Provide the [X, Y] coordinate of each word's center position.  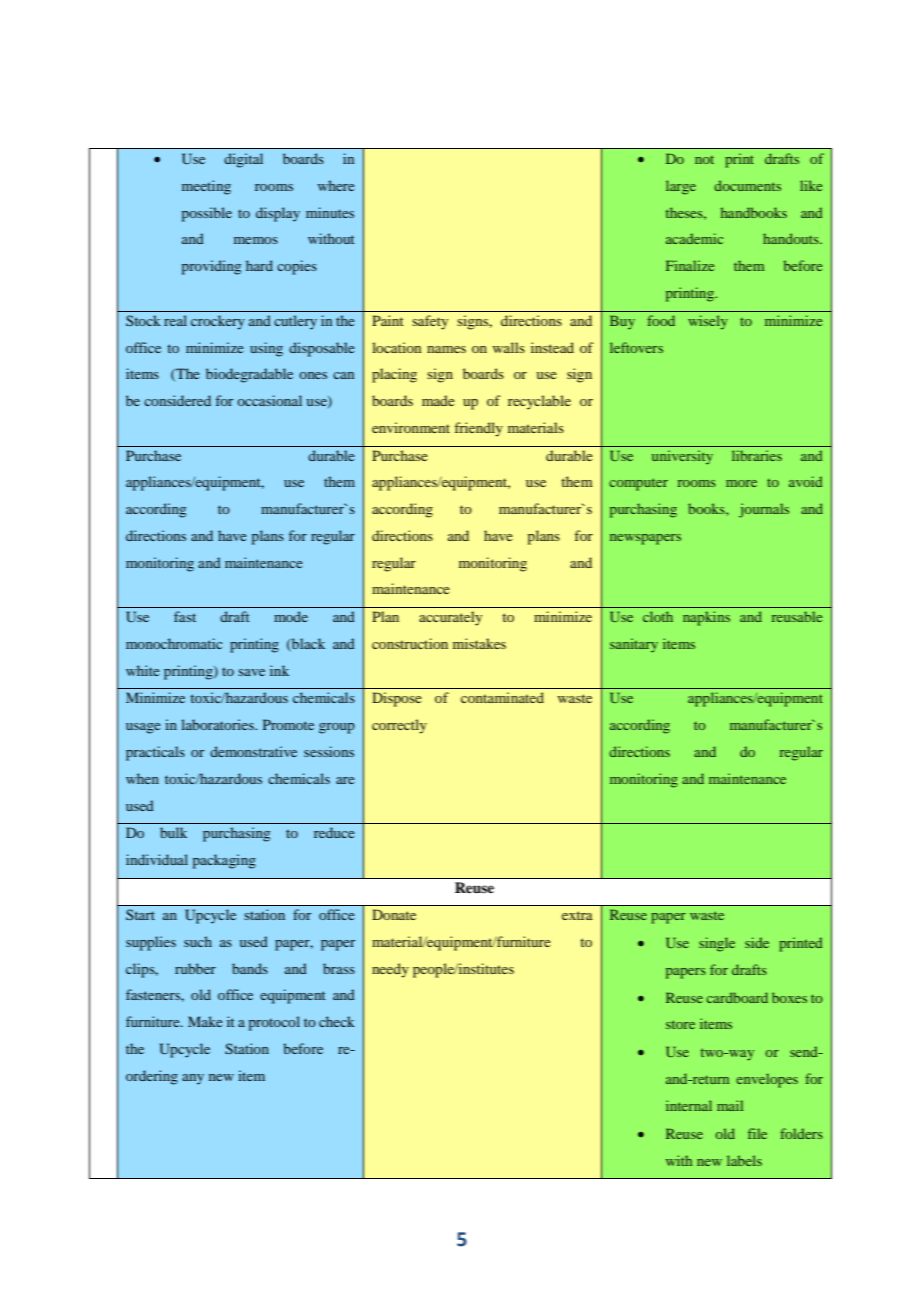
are [345, 780]
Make [205, 1021]
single [717, 944]
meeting [206, 187]
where [336, 185]
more [741, 483]
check [337, 1021]
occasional [269, 400]
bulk [173, 832]
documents [747, 185]
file [757, 1133]
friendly [479, 429]
